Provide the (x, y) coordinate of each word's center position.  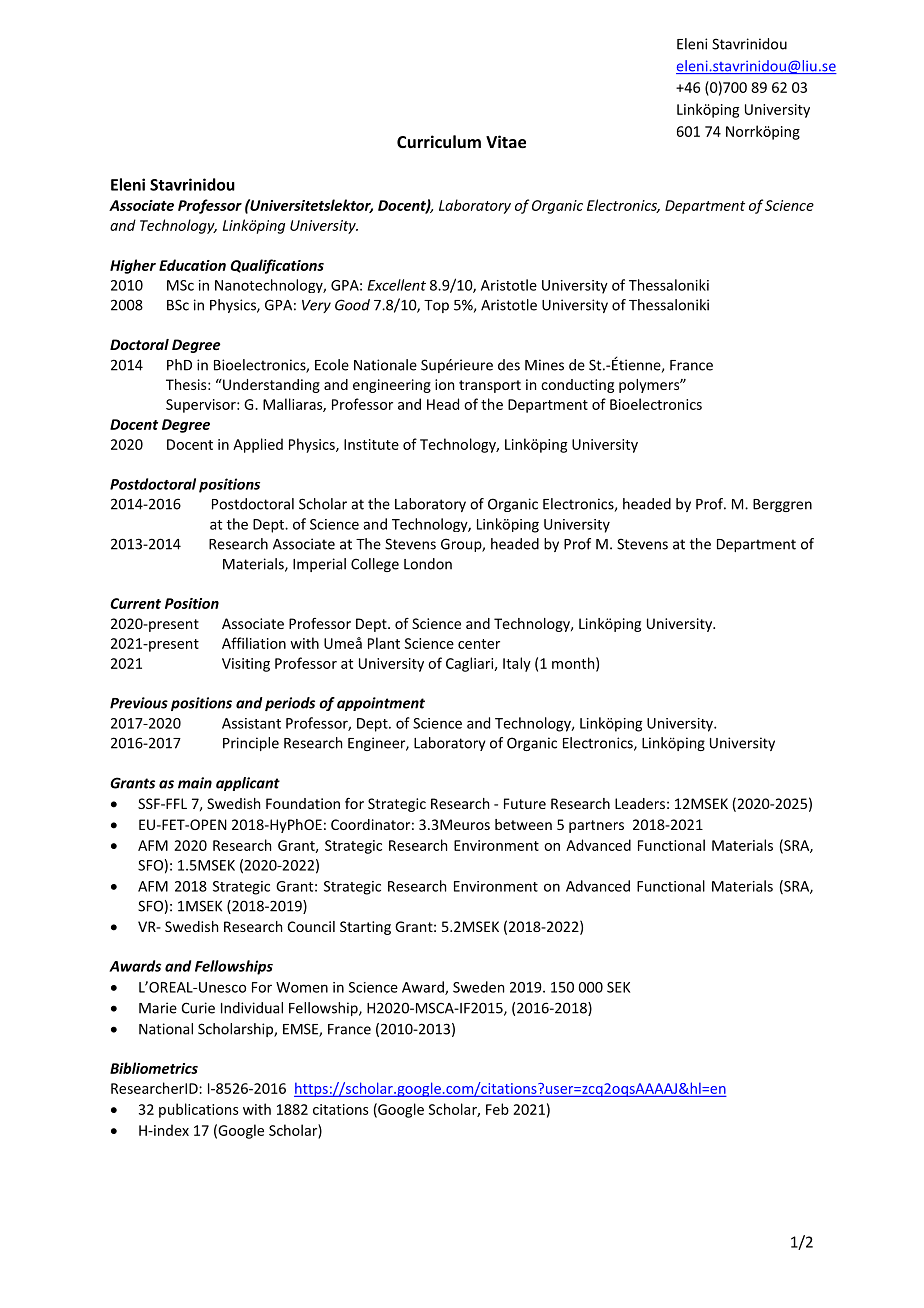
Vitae (506, 141)
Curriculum (439, 141)
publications (199, 1110)
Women (302, 987)
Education (192, 265)
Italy (517, 664)
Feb (497, 1109)
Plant (384, 643)
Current (135, 603)
